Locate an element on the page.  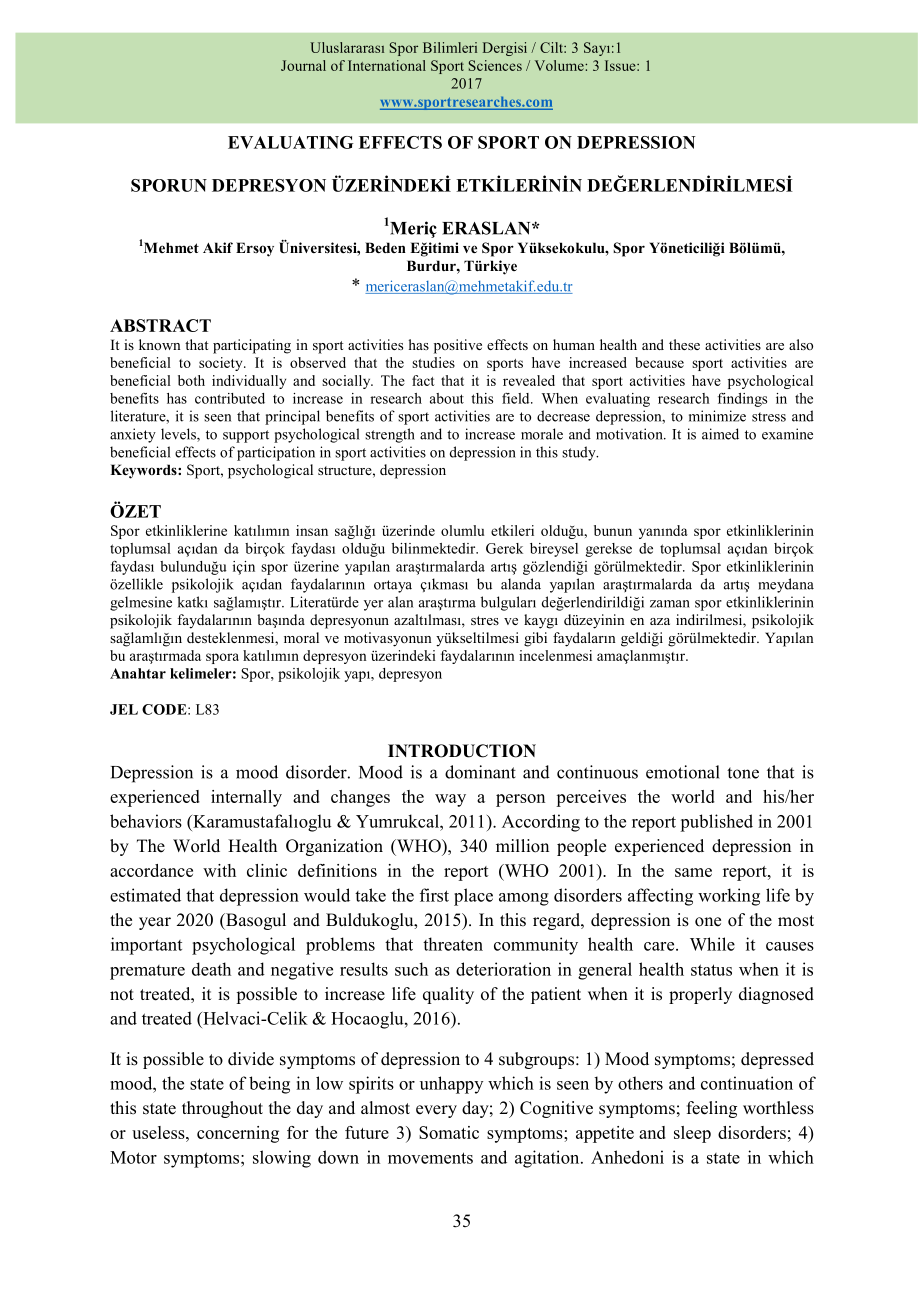
insan is located at coordinates (312, 530).
